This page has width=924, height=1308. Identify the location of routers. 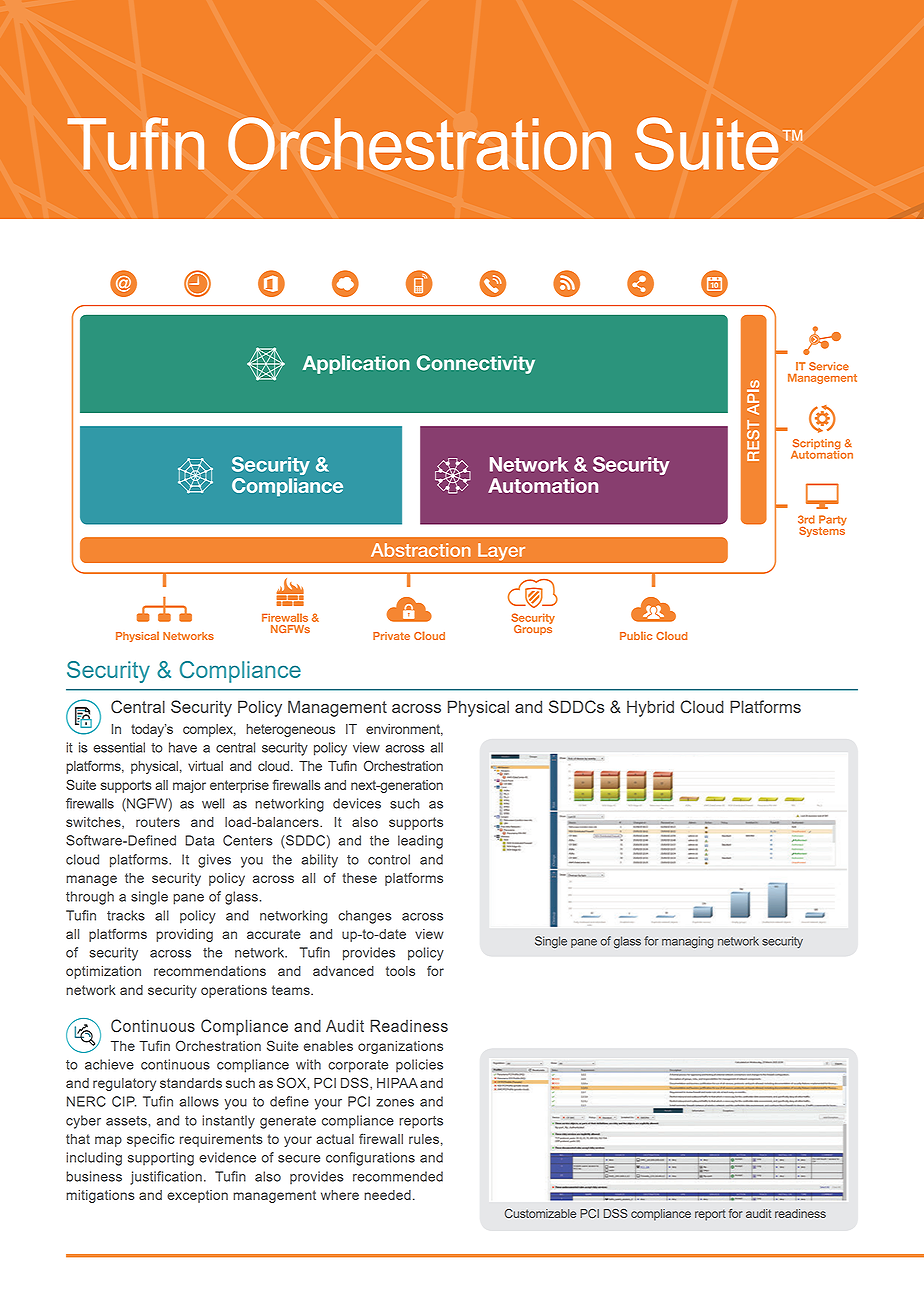
(158, 822).
